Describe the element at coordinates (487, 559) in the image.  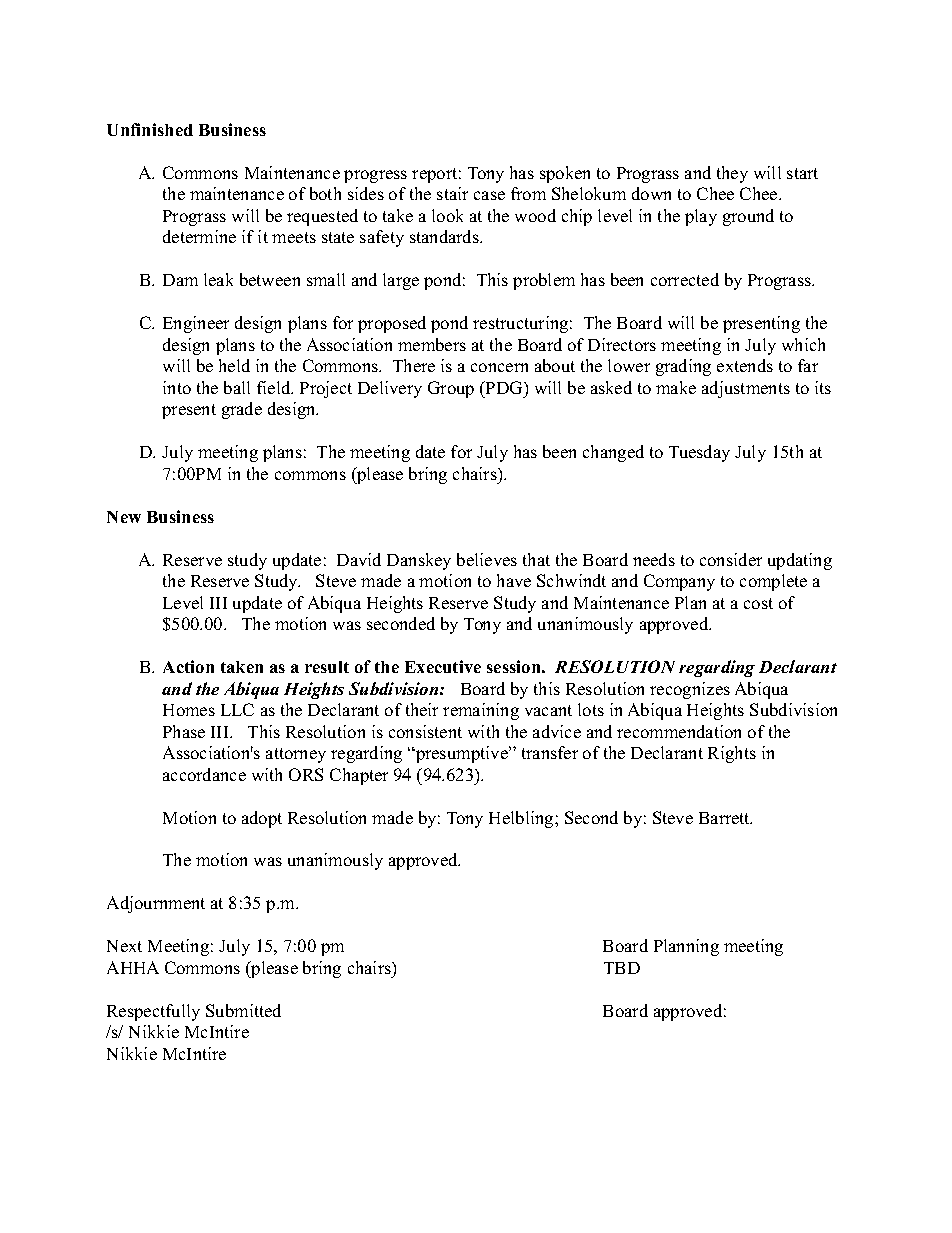
I see `believes` at that location.
